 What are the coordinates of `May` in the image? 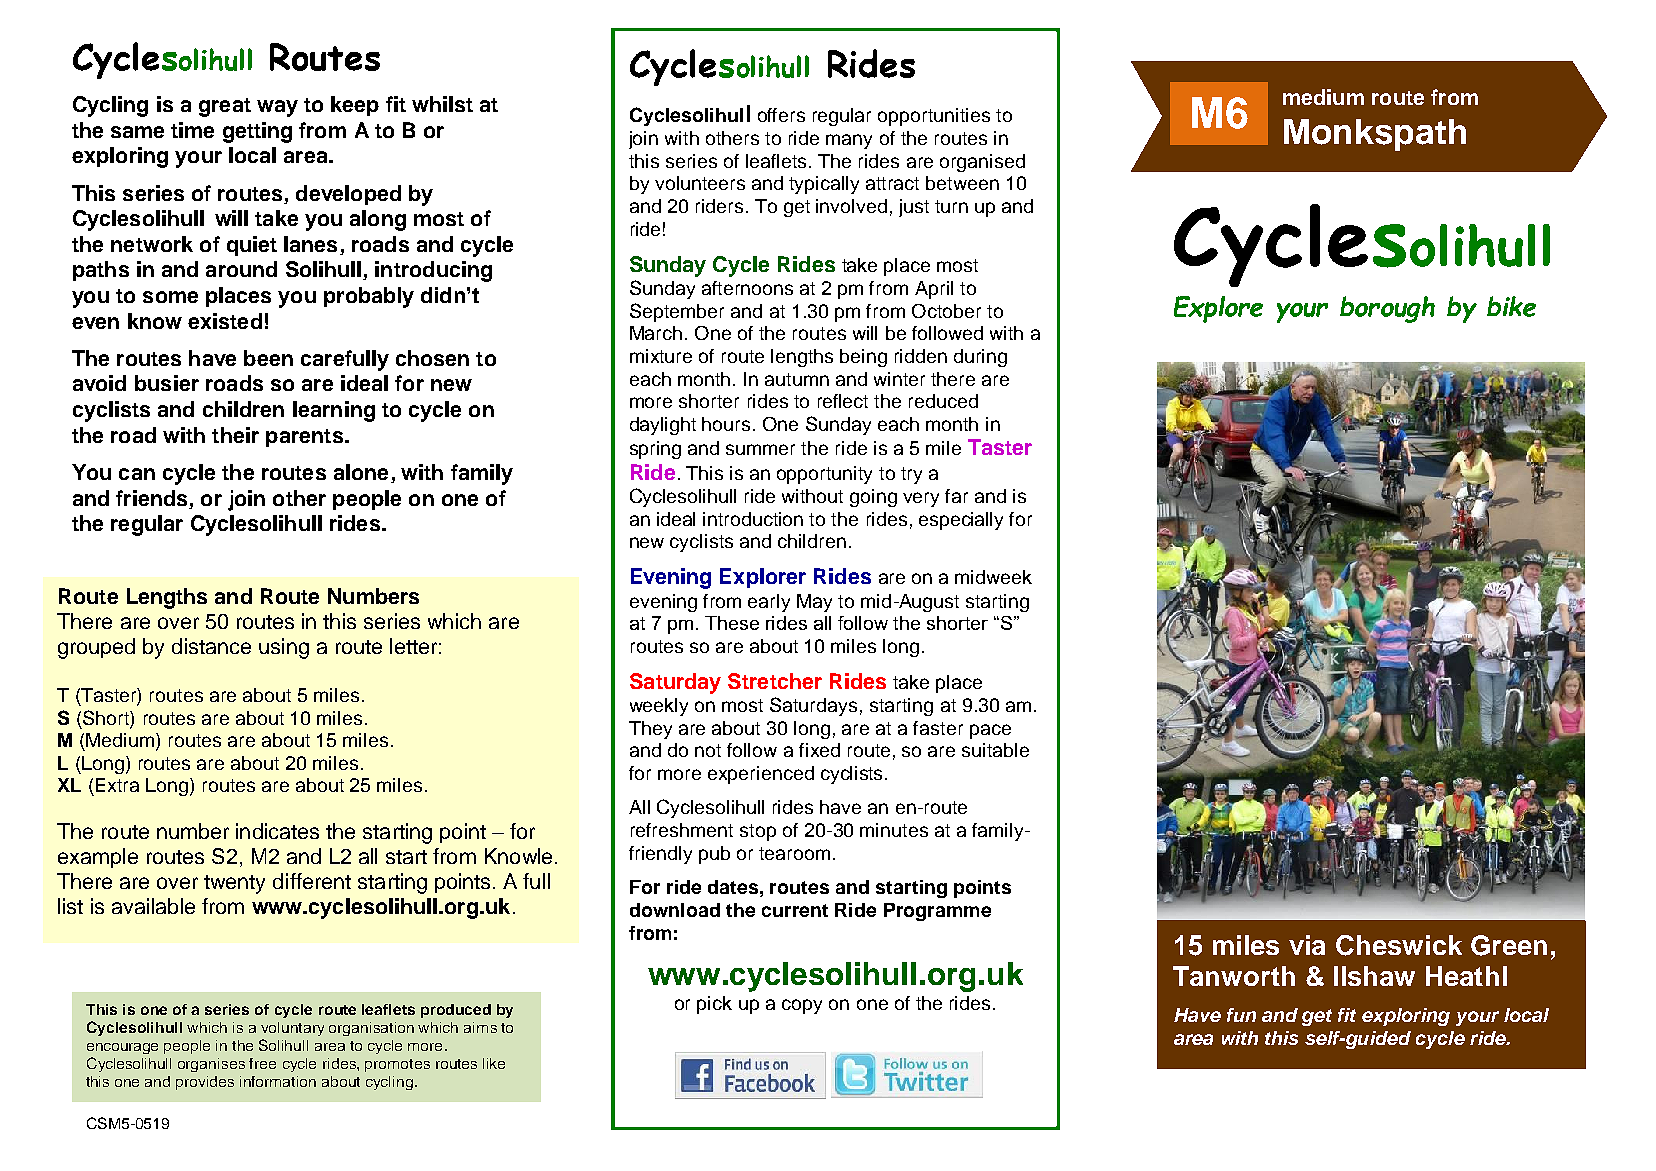 It's located at (814, 603).
